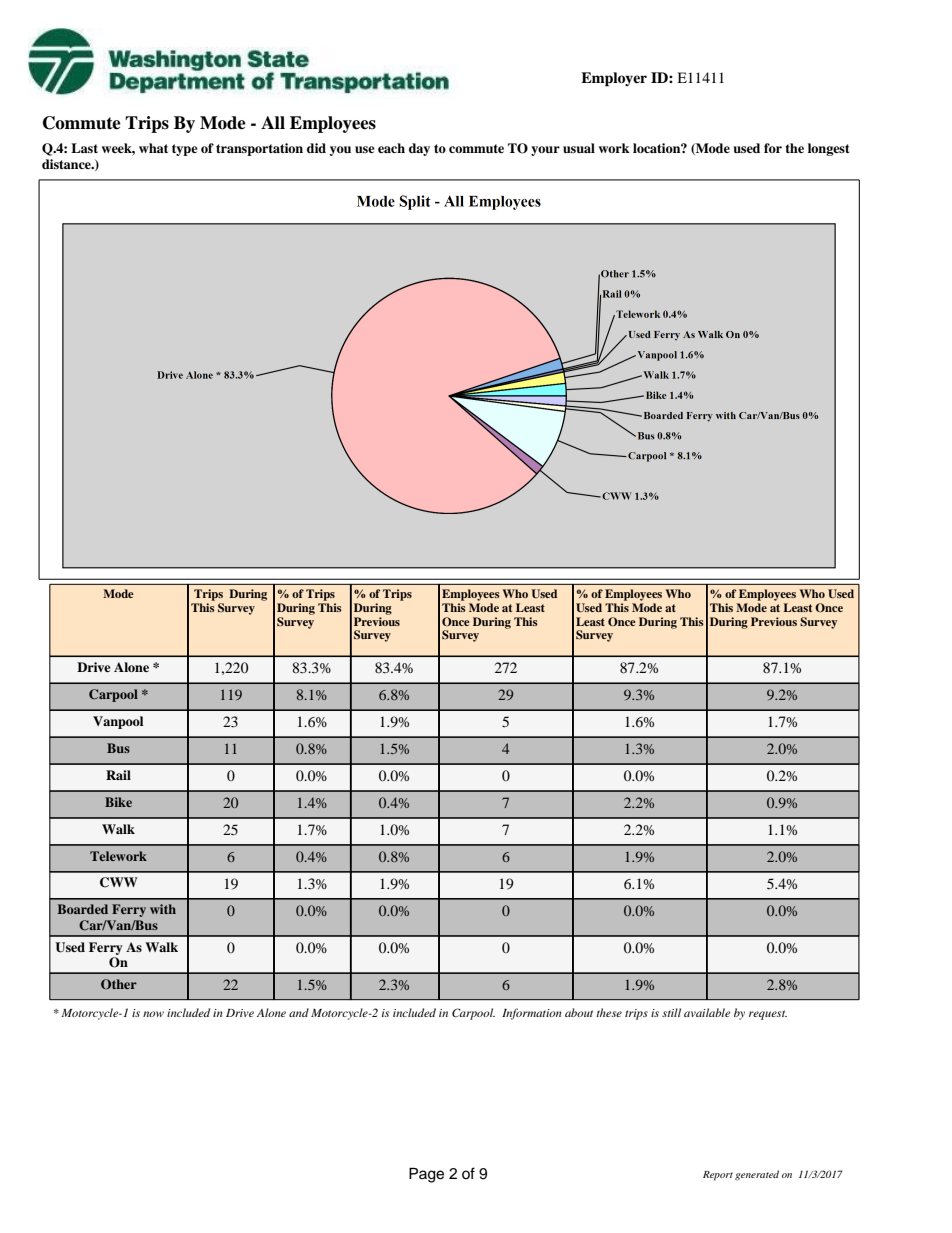 This image has height=1233, width=952. What do you see at coordinates (579, 148) in the image?
I see `usual` at bounding box center [579, 148].
